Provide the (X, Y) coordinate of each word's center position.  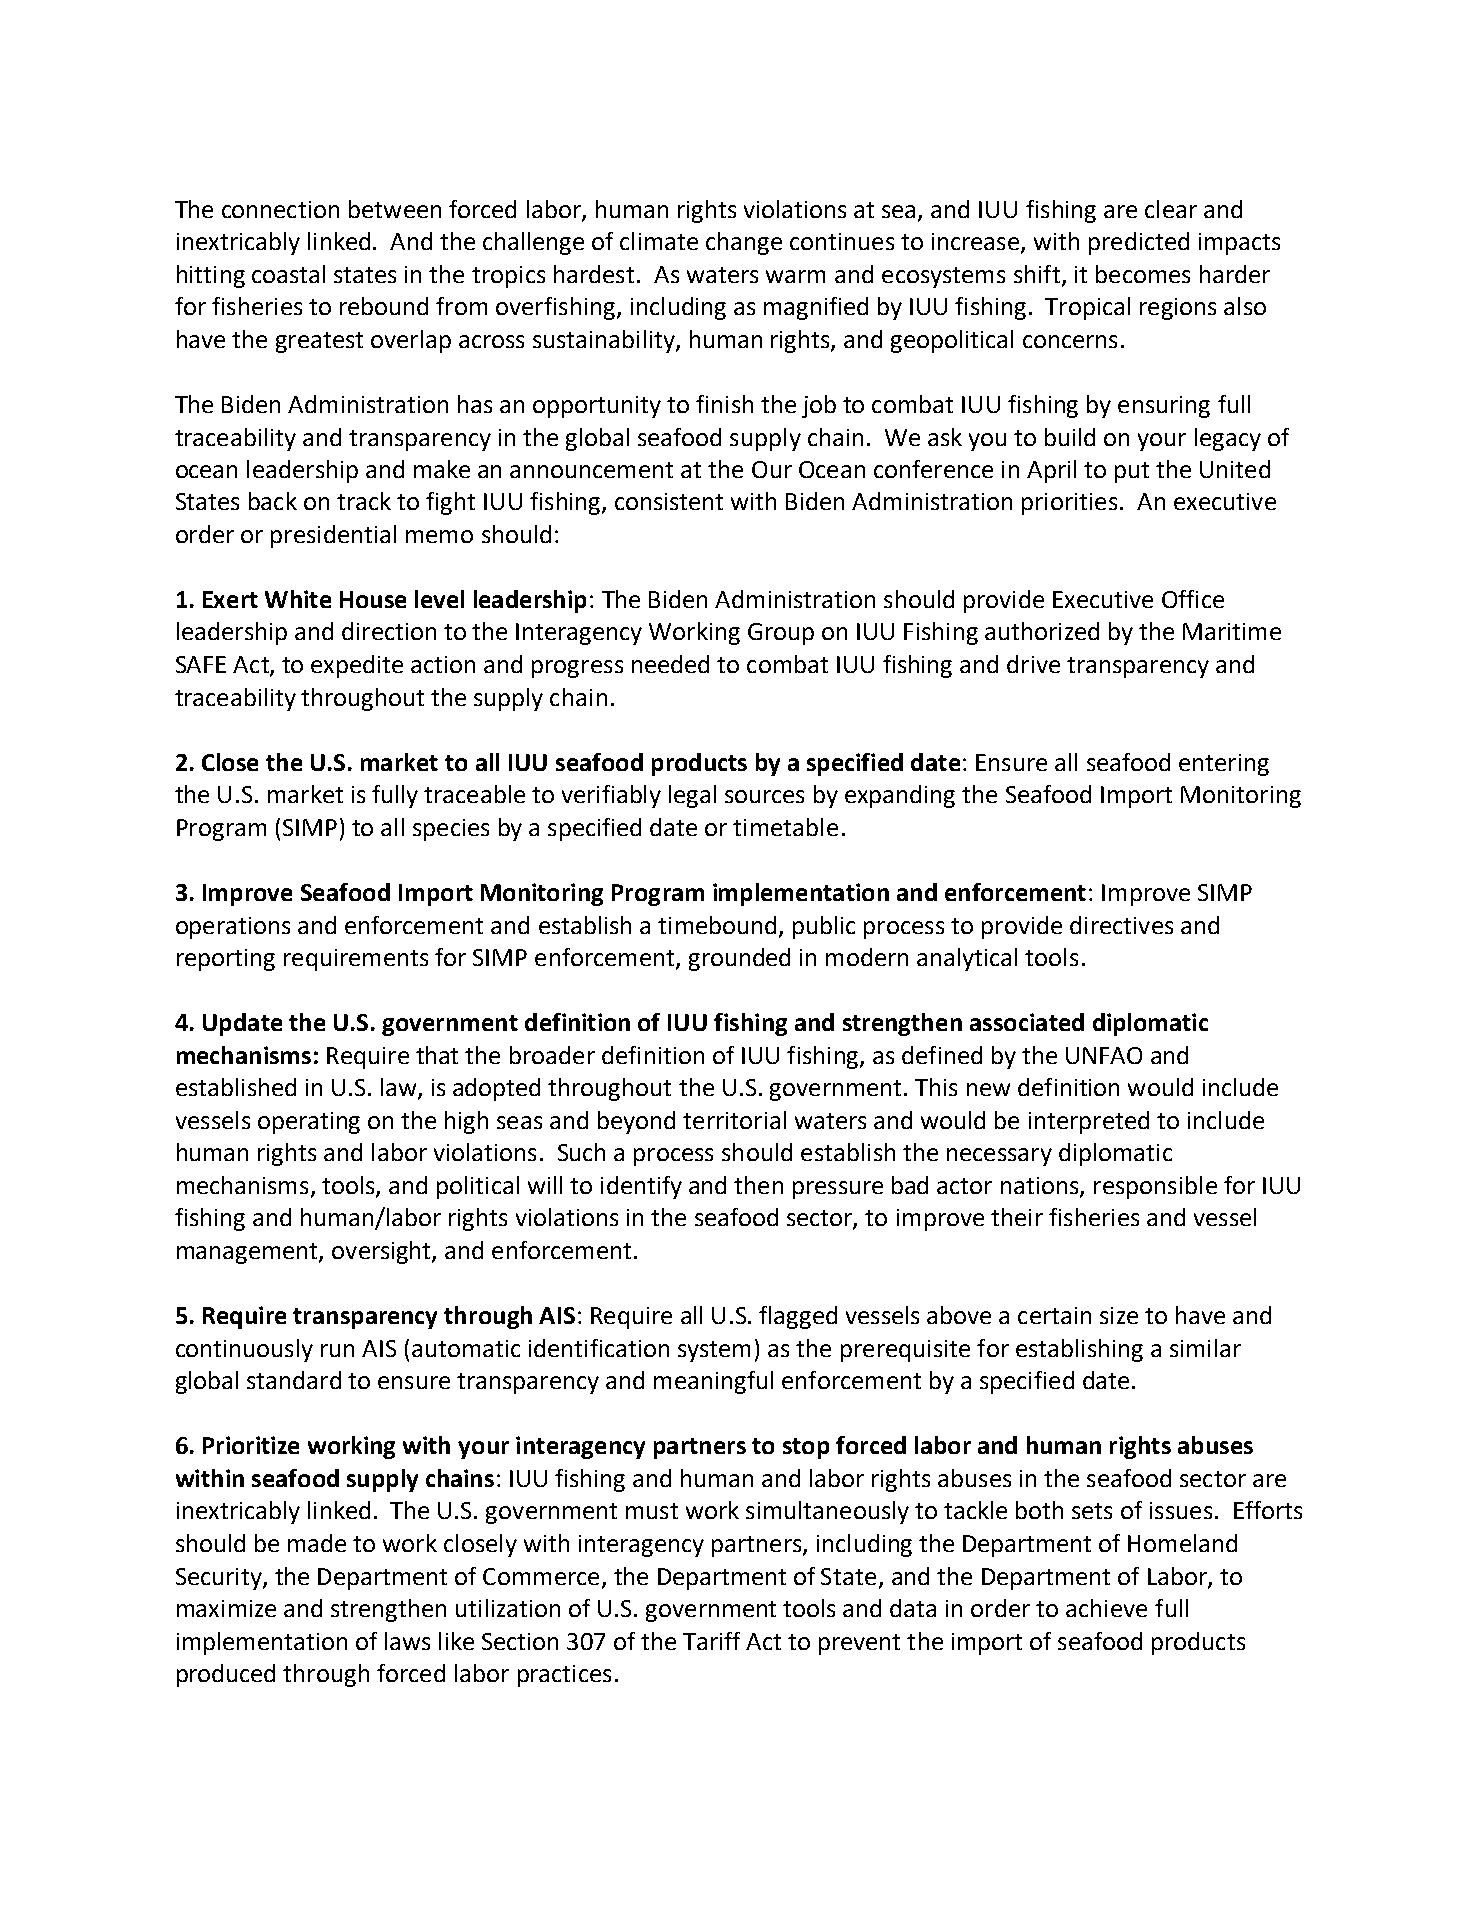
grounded (739, 959)
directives (1121, 925)
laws (407, 1641)
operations (233, 928)
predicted (1139, 243)
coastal (288, 274)
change (744, 243)
